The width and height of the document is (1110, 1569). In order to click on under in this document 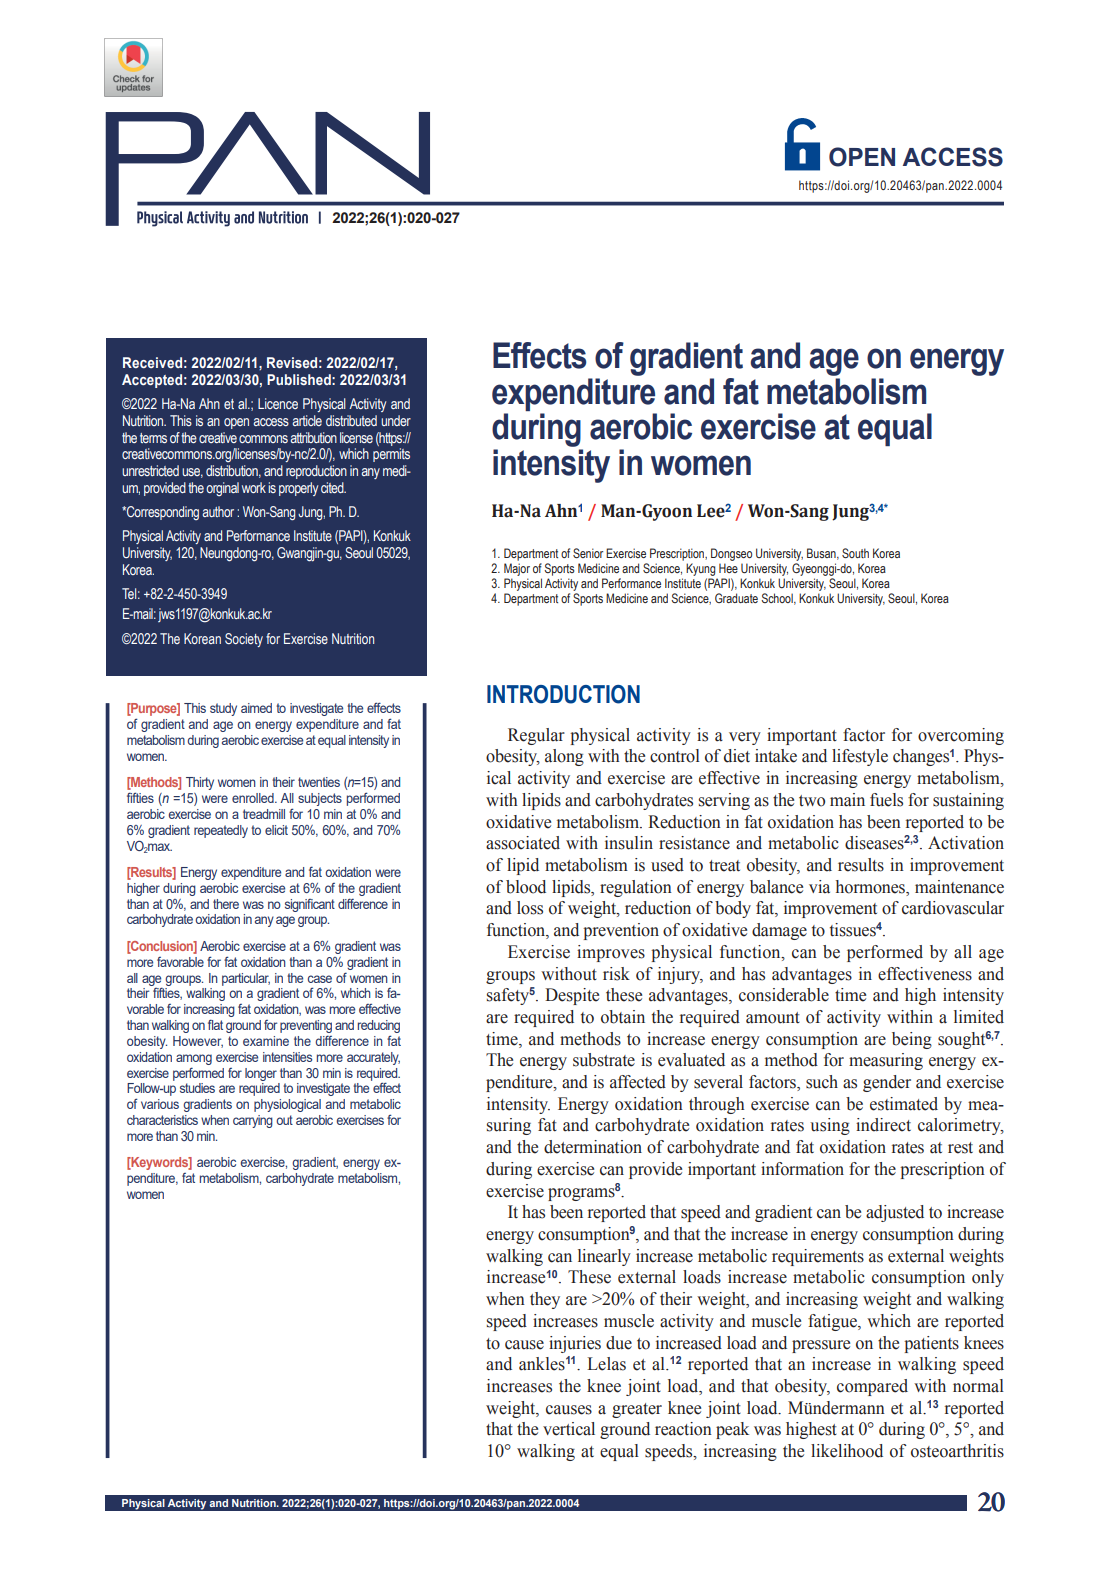, I will do `click(396, 420)`.
